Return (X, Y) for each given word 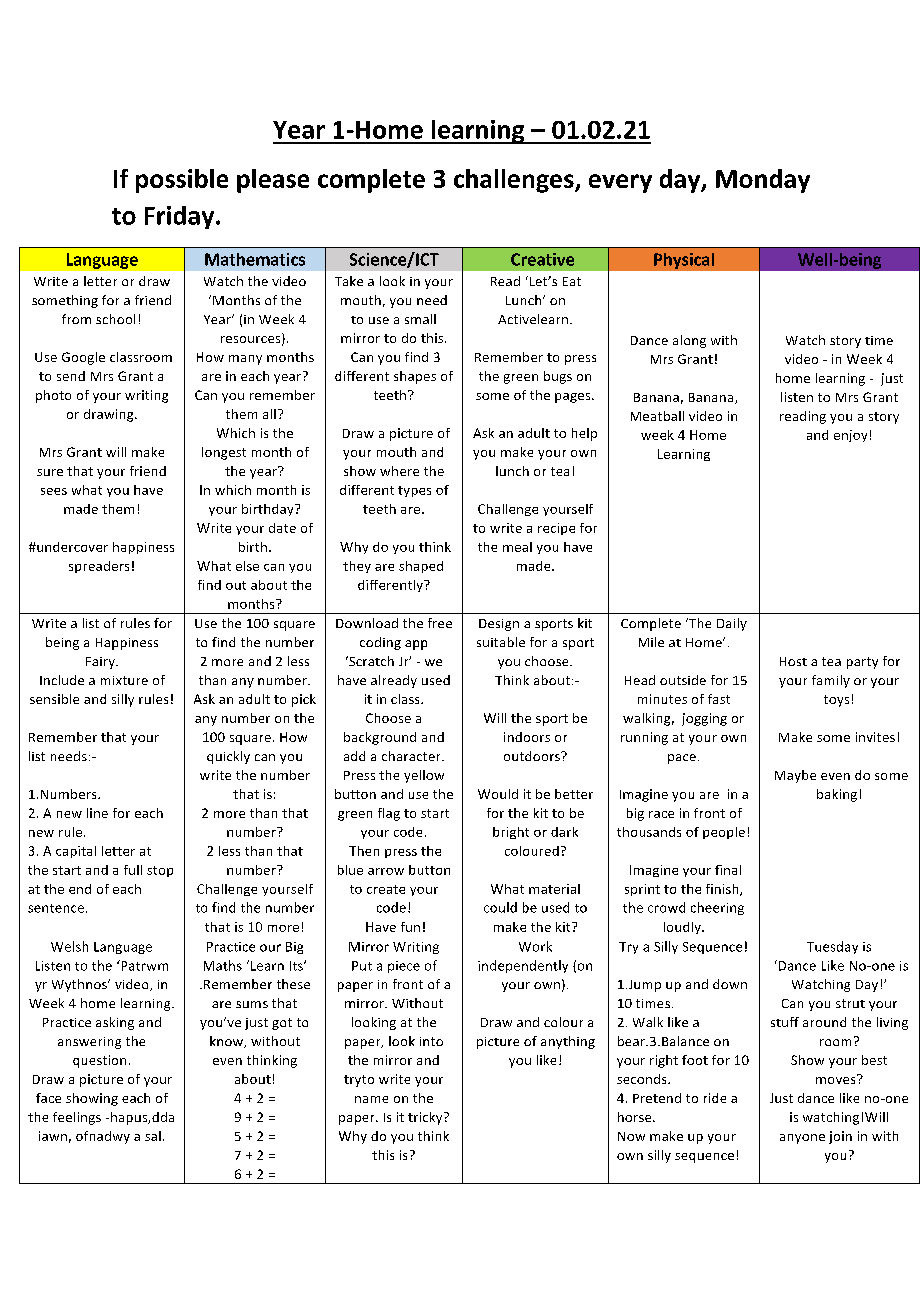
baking (837, 795)
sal (153, 1136)
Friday (181, 217)
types (414, 491)
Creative (542, 259)
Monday (763, 181)
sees (54, 491)
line (97, 813)
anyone (802, 1139)
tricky (426, 1118)
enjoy (850, 436)
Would (498, 794)
